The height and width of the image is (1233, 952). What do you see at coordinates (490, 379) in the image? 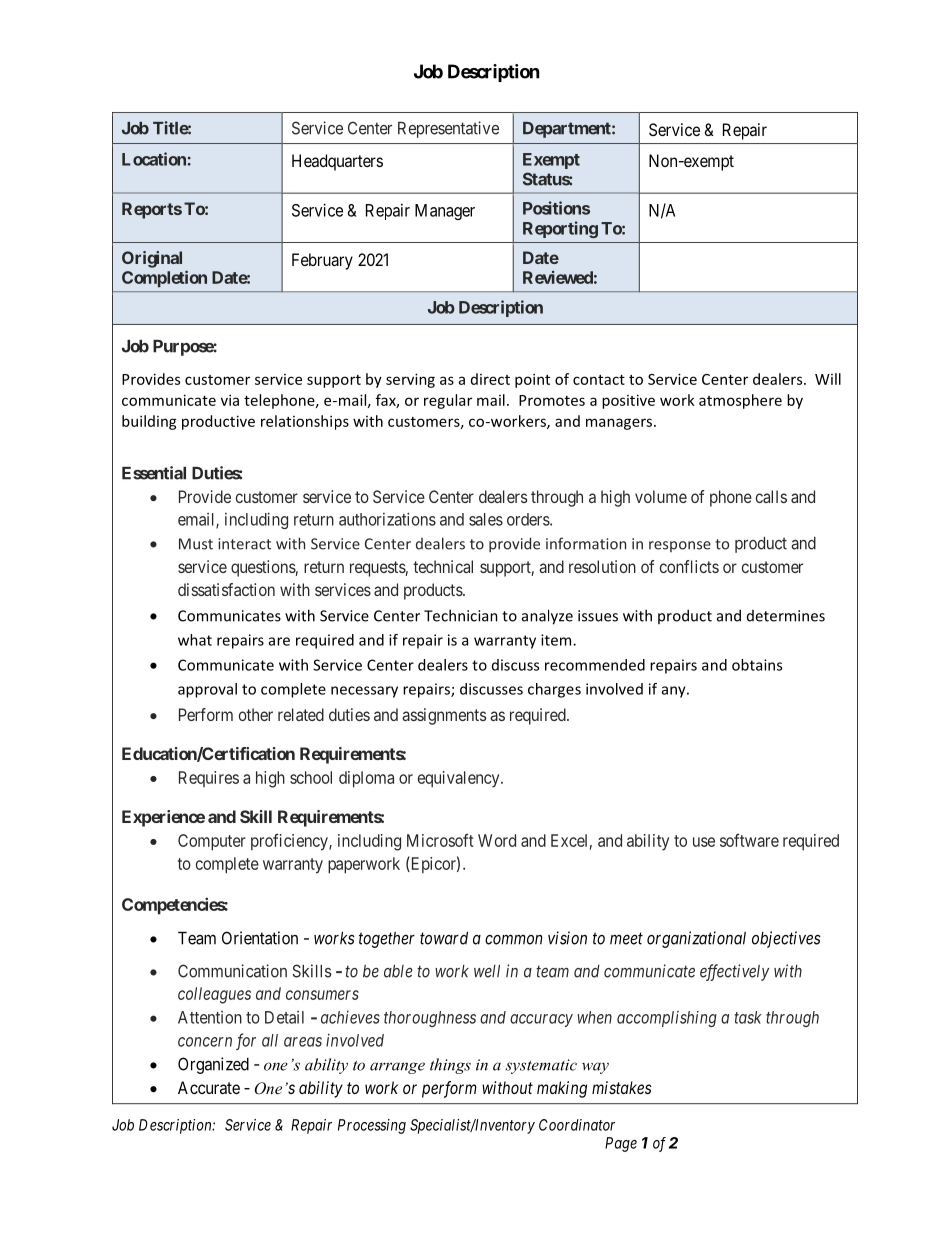
I see `direct` at bounding box center [490, 379].
